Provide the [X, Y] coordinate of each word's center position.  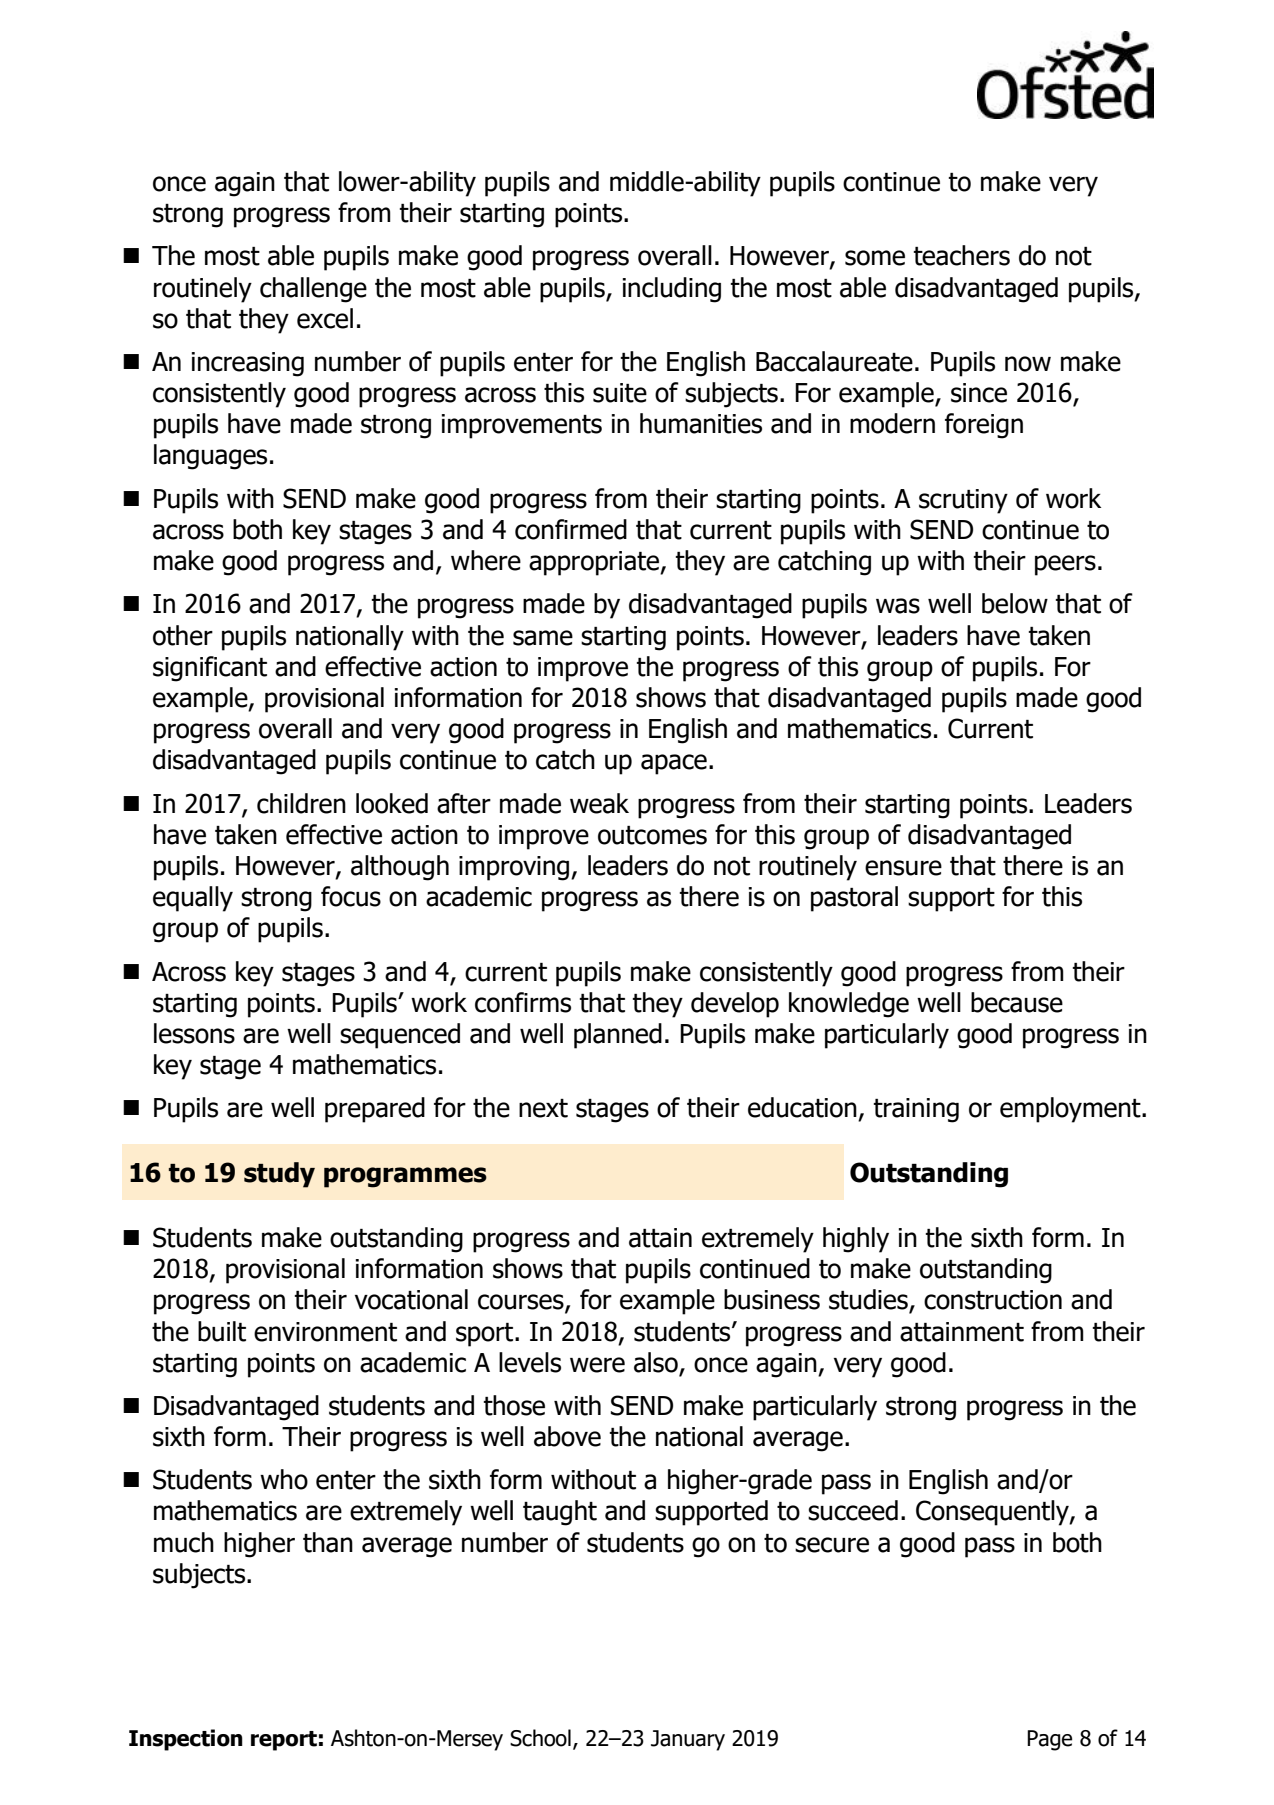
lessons [194, 1033]
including [672, 290]
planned [618, 1036]
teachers [961, 255]
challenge [313, 290]
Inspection [186, 1740]
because [1017, 1002]
